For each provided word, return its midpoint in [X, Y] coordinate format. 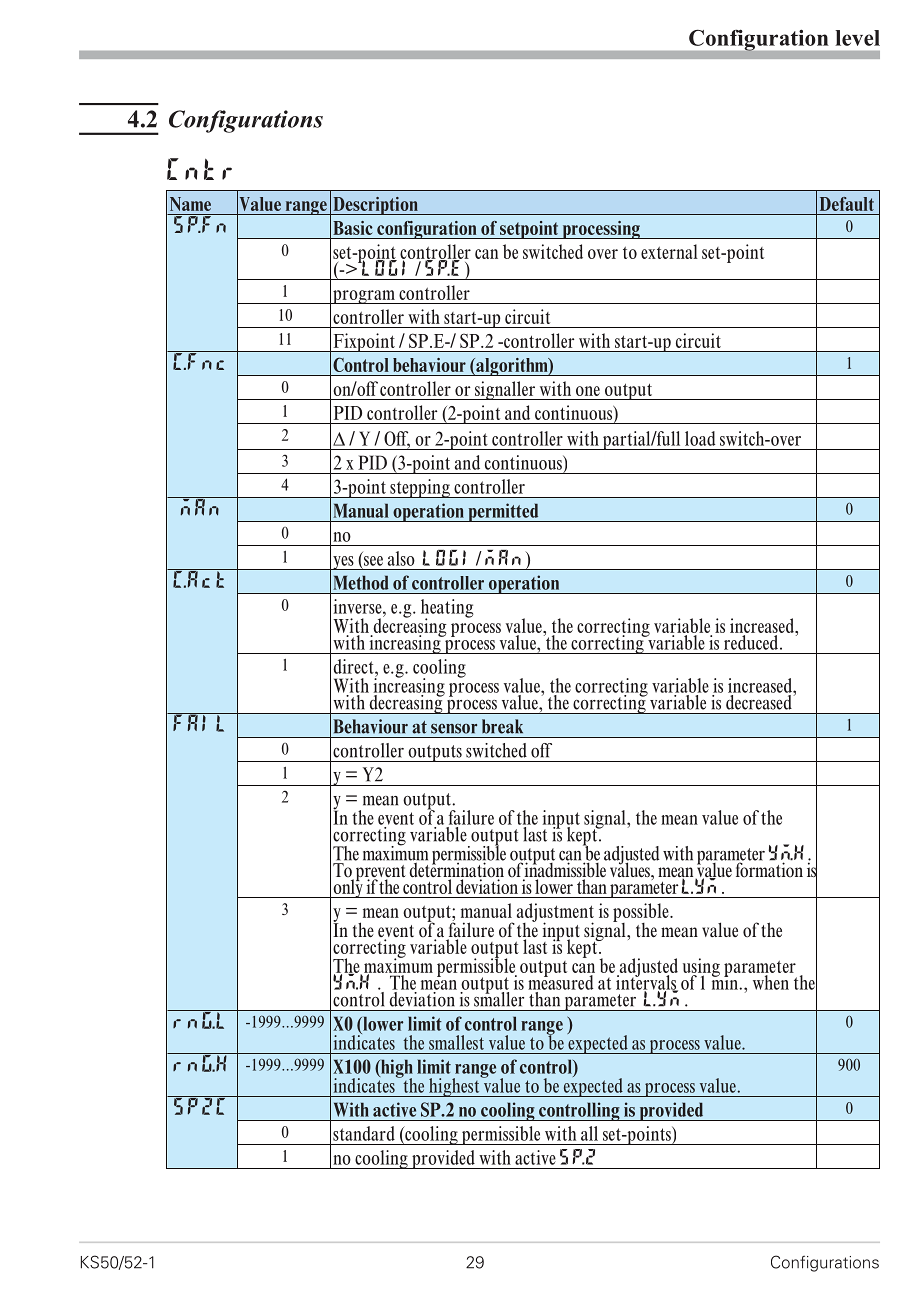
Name [190, 204]
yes [343, 563]
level [857, 38]
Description [375, 206]
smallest [456, 1042]
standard [364, 1133]
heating [447, 609]
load [700, 438]
